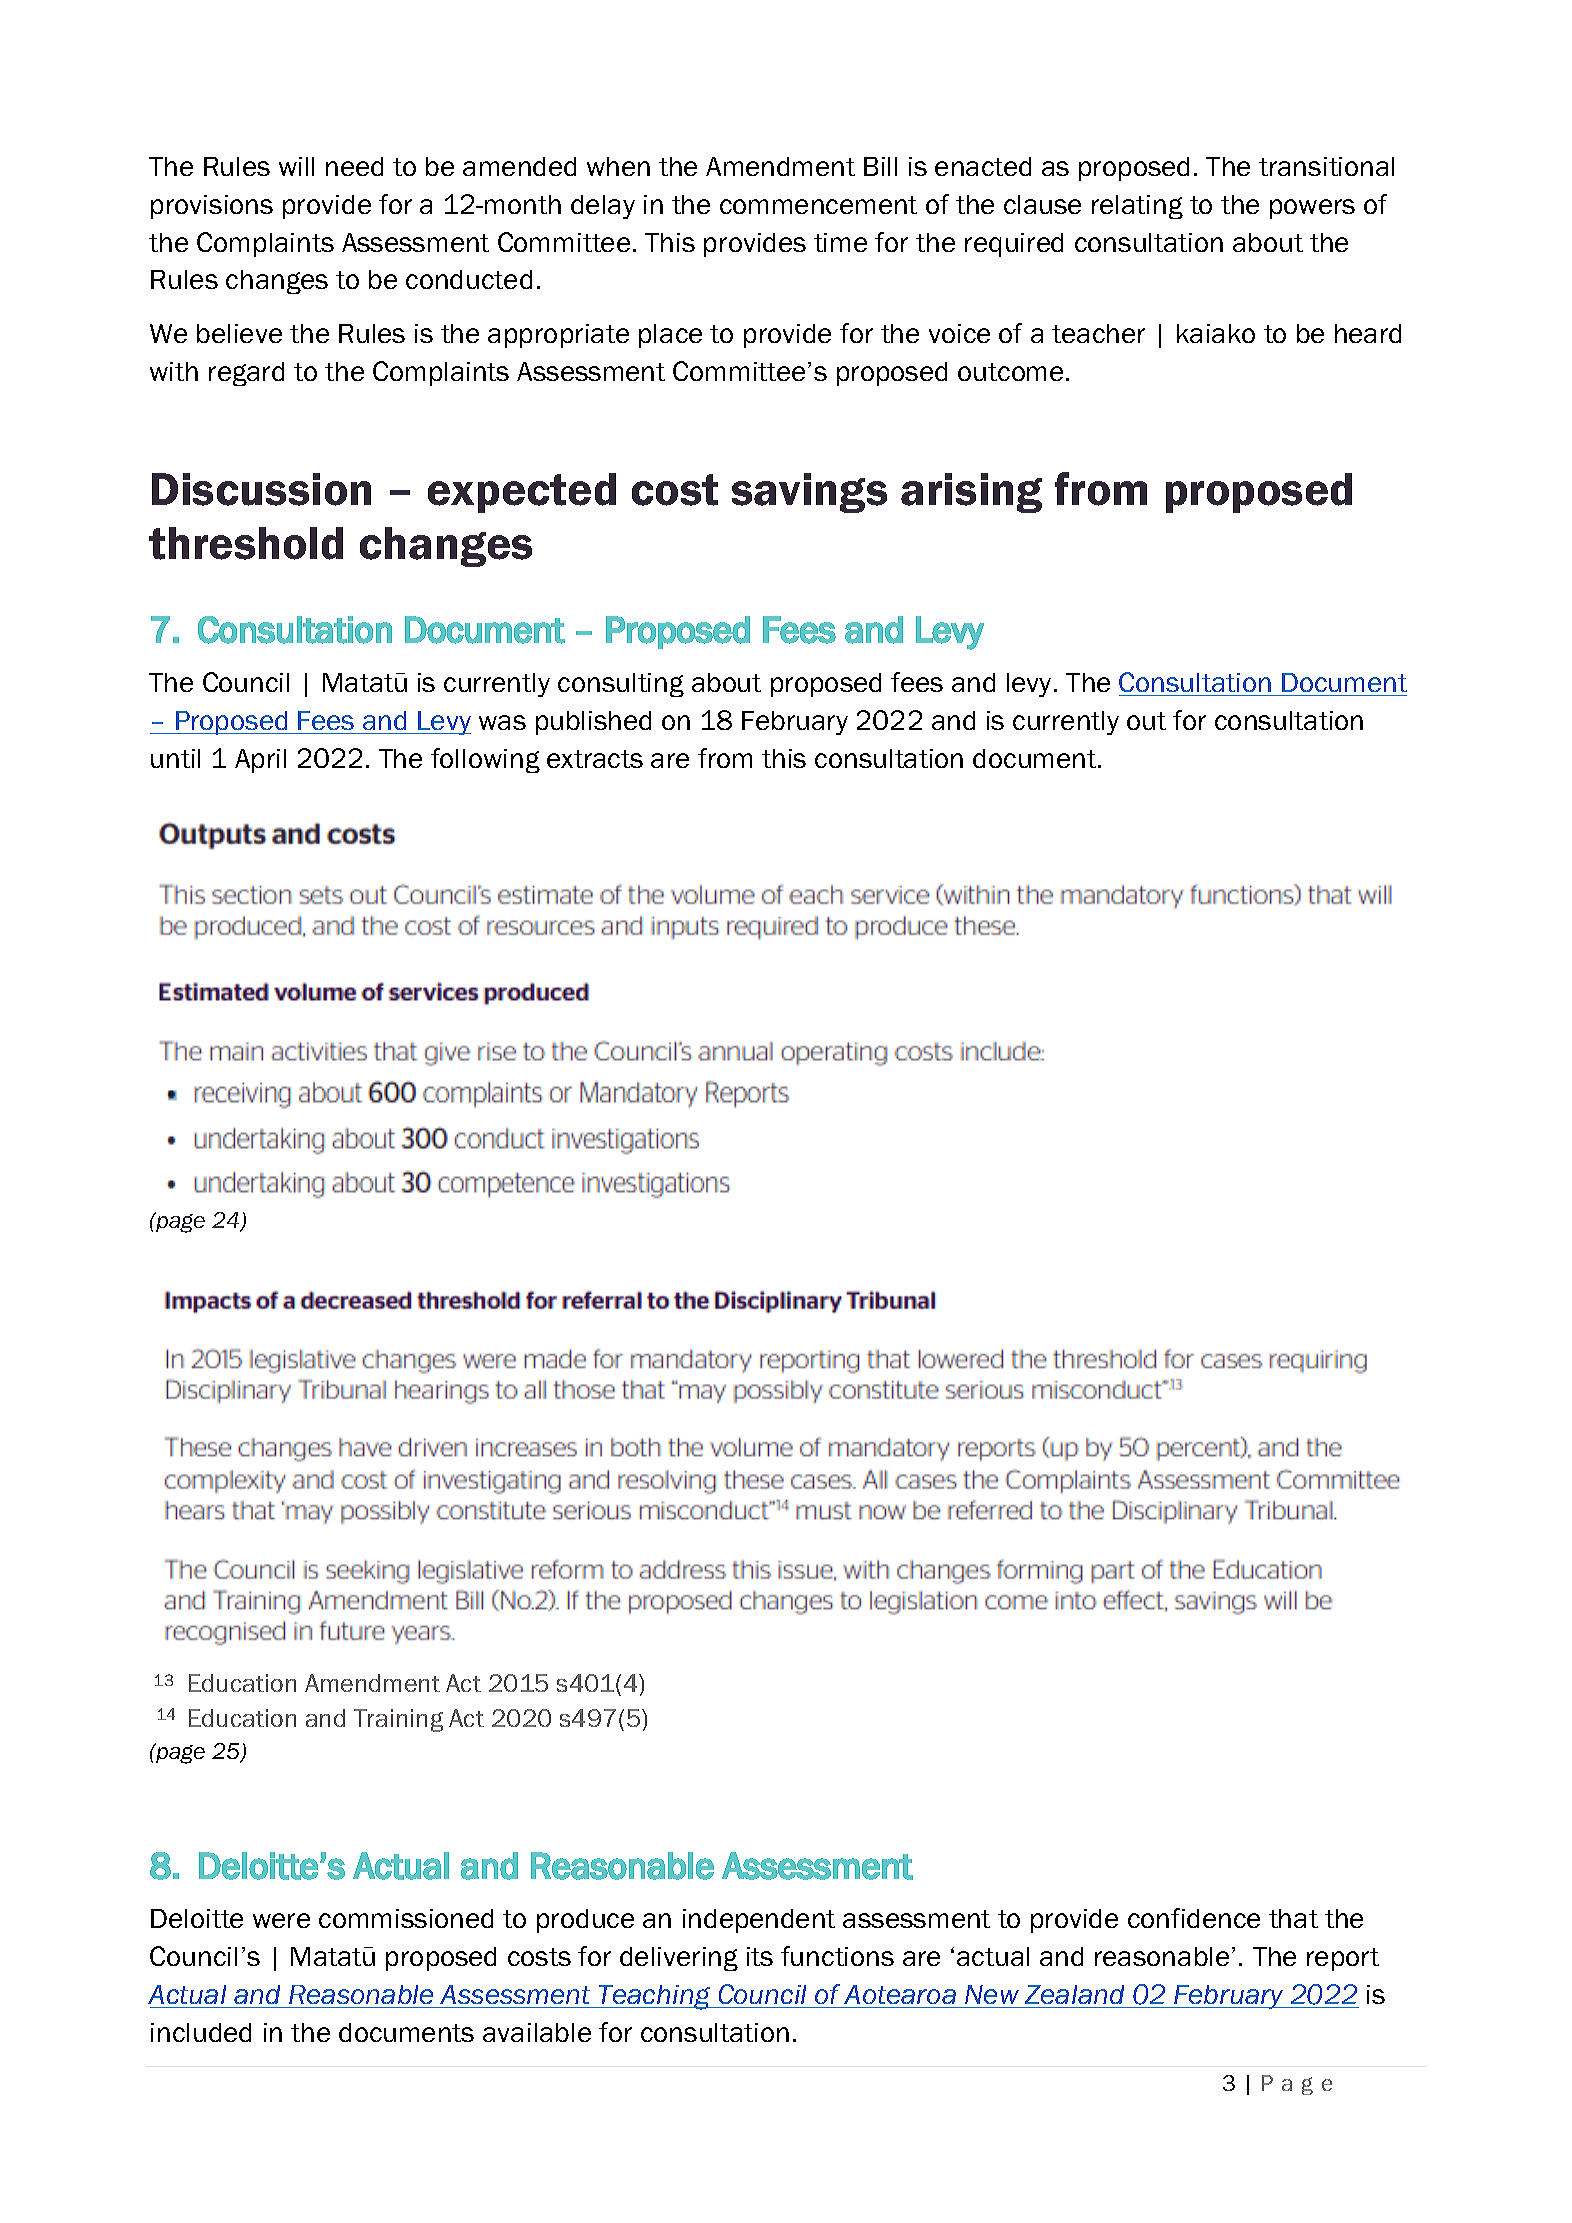 The image size is (1572, 2223). I want to click on extracts, so click(595, 759).
